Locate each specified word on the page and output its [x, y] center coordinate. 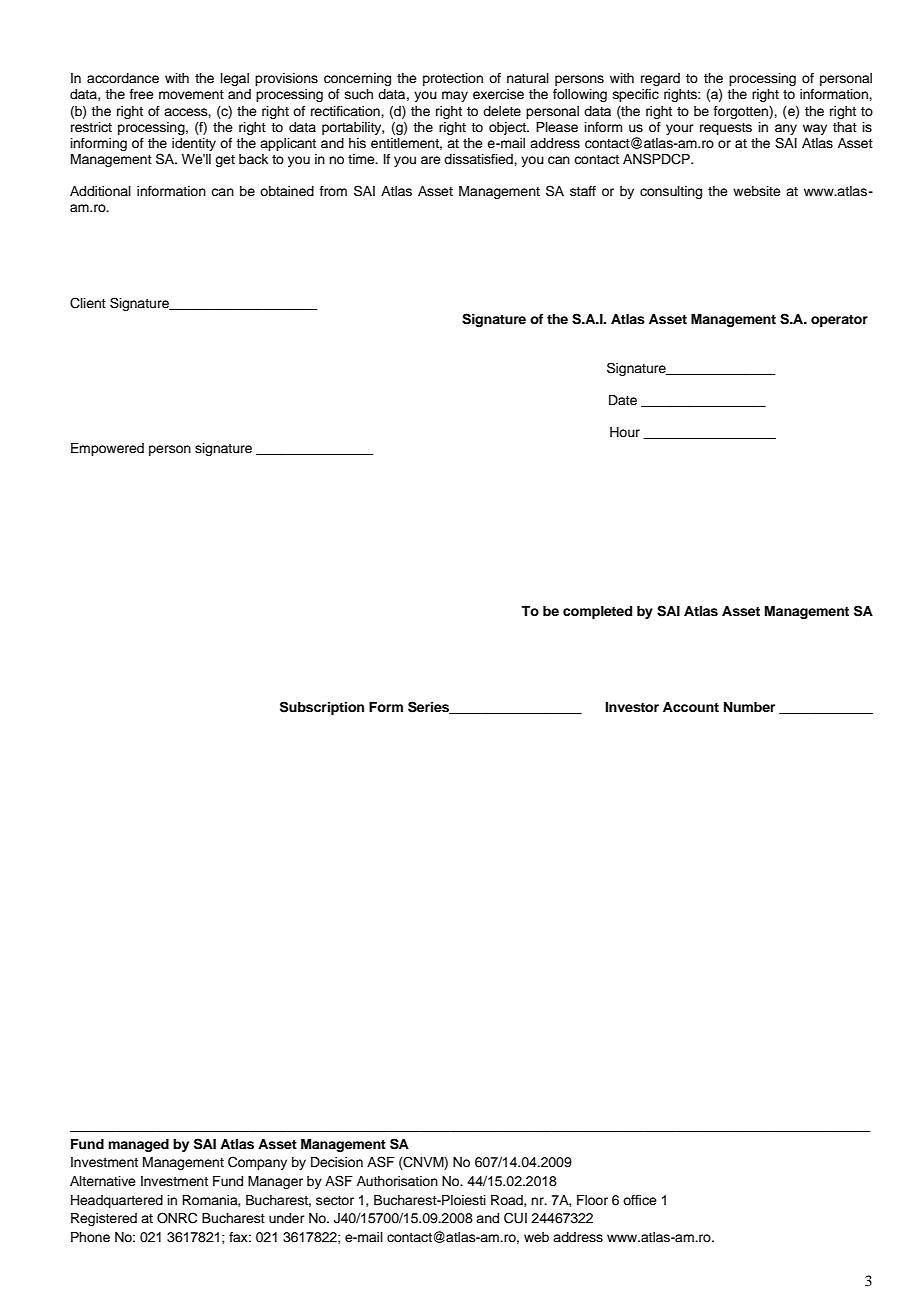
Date [623, 400]
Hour [625, 432]
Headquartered [117, 1201]
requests [726, 129]
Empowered [107, 449]
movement [191, 94]
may [455, 96]
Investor [632, 707]
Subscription [322, 708]
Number [749, 707]
